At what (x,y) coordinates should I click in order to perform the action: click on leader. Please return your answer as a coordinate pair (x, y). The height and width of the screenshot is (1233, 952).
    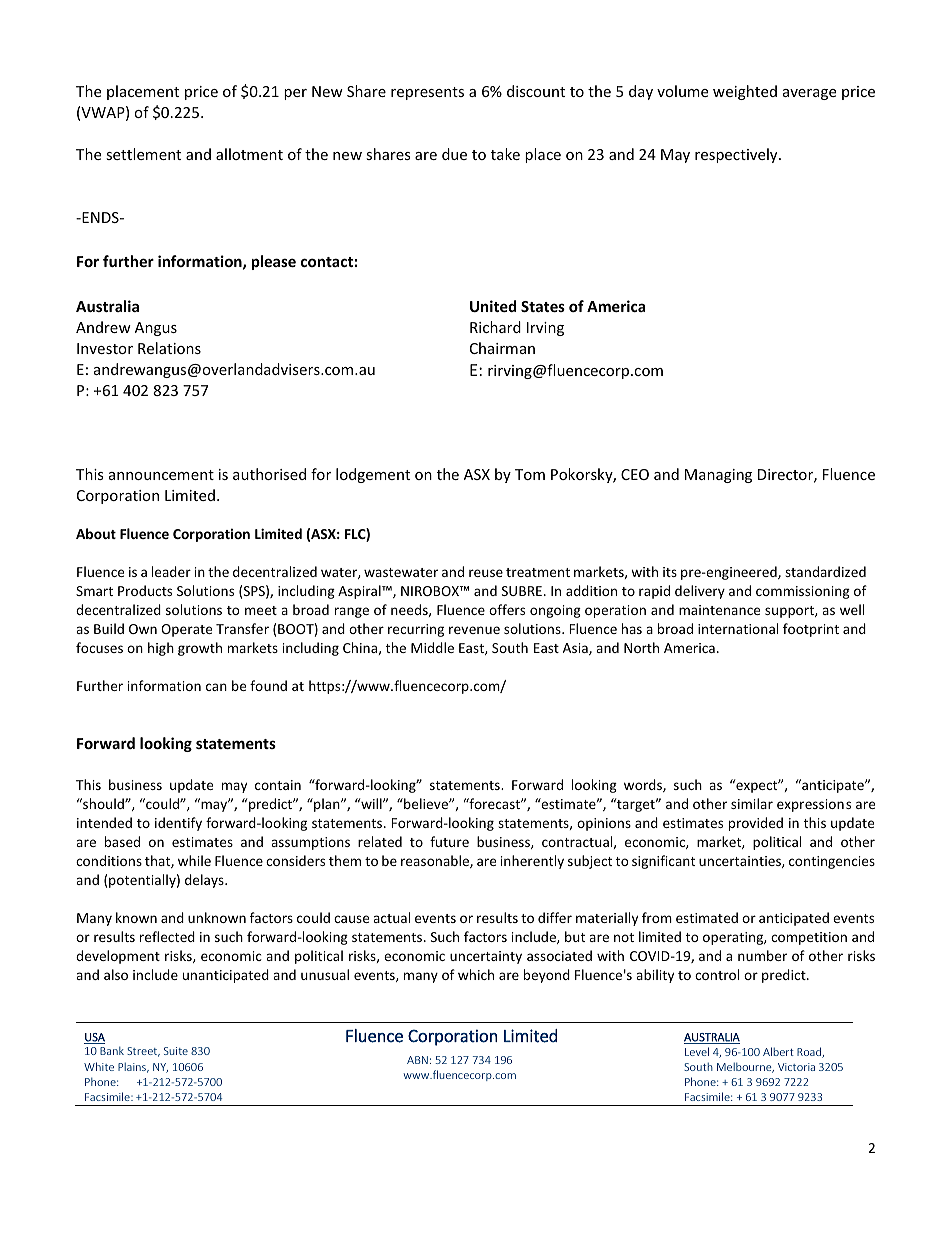
    Looking at the image, I should click on (171, 571).
